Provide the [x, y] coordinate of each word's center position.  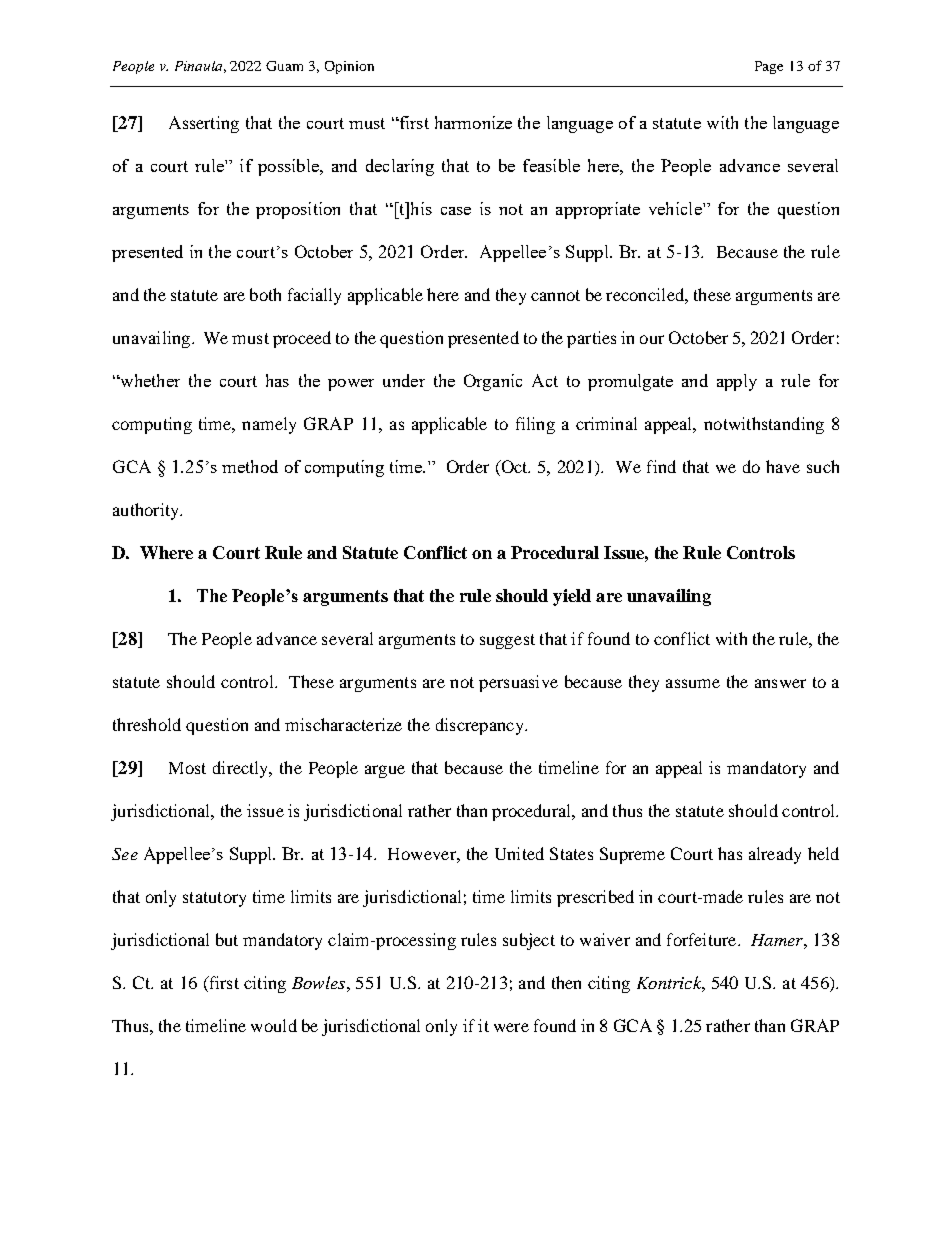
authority [147, 511]
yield [572, 597]
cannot [555, 295]
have [783, 466]
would [274, 1025]
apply [737, 382]
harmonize [473, 122]
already [775, 855]
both [265, 294]
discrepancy [481, 726]
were [511, 1027]
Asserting [204, 124]
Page [769, 67]
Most [187, 768]
